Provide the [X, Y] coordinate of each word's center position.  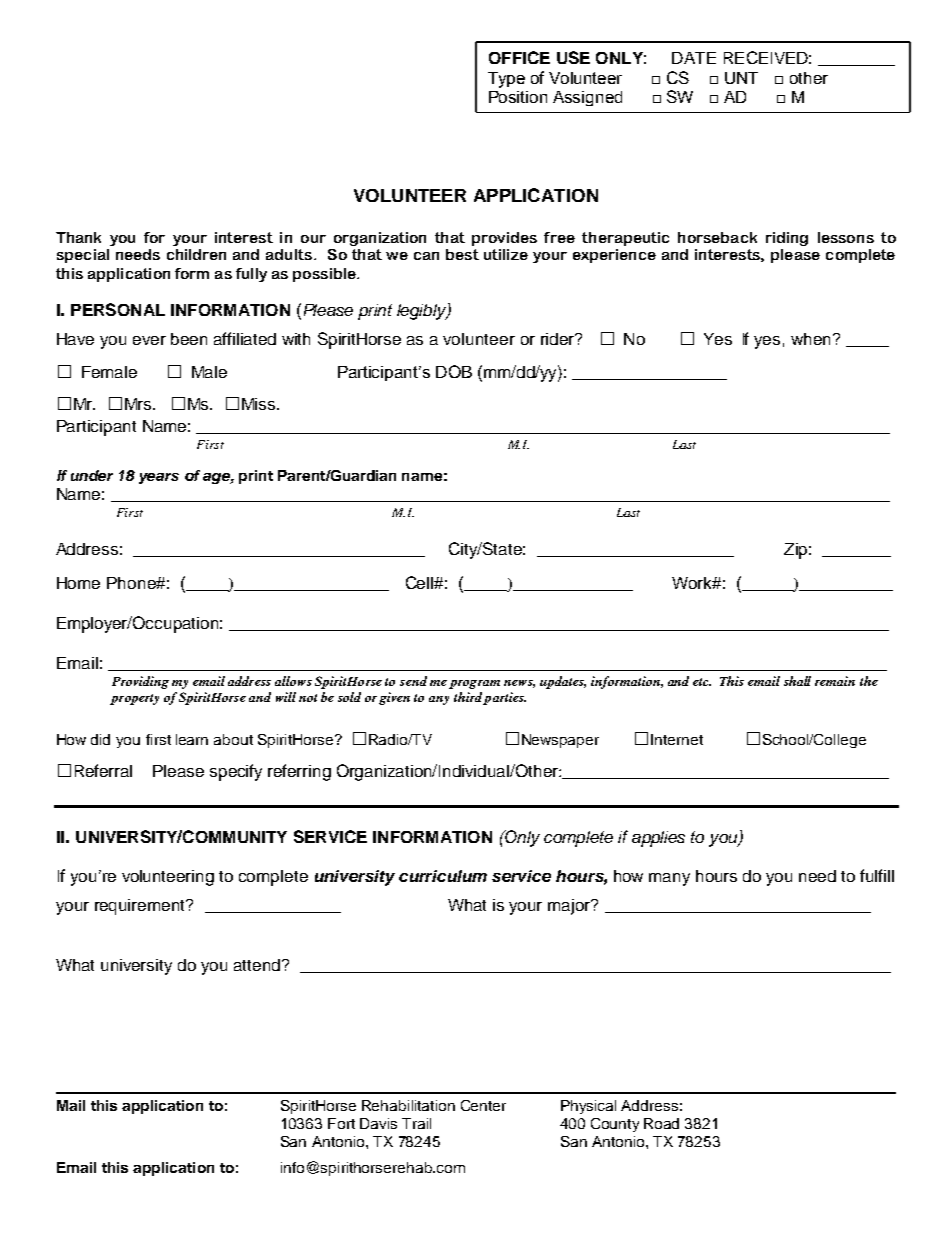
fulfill [877, 875]
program [474, 684]
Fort [341, 1123]
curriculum [443, 876]
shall [797, 681]
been [189, 339]
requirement [141, 907]
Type [506, 80]
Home [78, 583]
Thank [78, 237]
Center [483, 1105]
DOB [454, 371]
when [810, 339]
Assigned [587, 98]
